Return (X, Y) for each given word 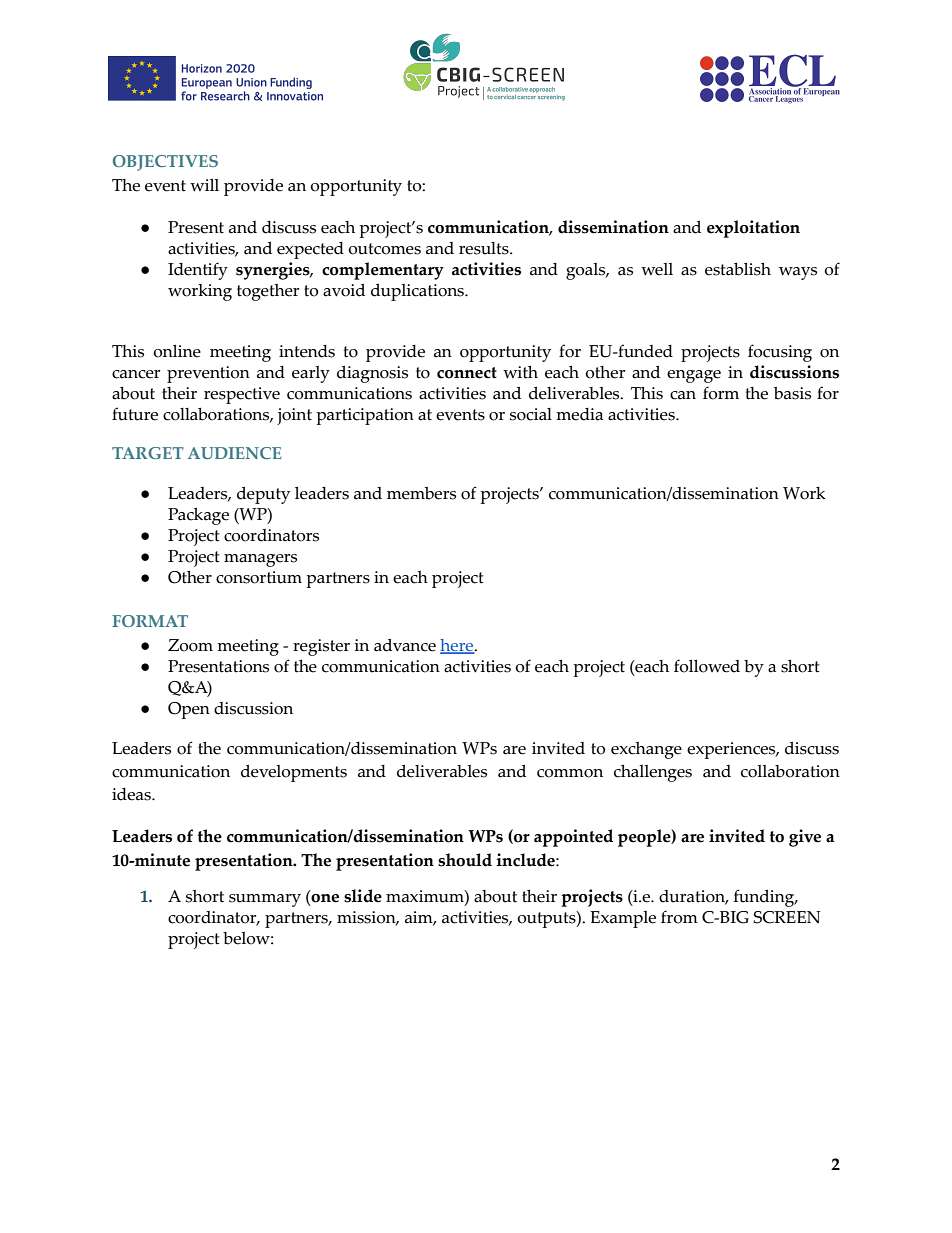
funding (765, 898)
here (458, 646)
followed (707, 666)
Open (189, 710)
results (485, 248)
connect (467, 373)
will (204, 185)
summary (265, 900)
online (177, 351)
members (421, 493)
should (465, 860)
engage (694, 376)
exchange (646, 750)
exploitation (753, 229)
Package (198, 516)
